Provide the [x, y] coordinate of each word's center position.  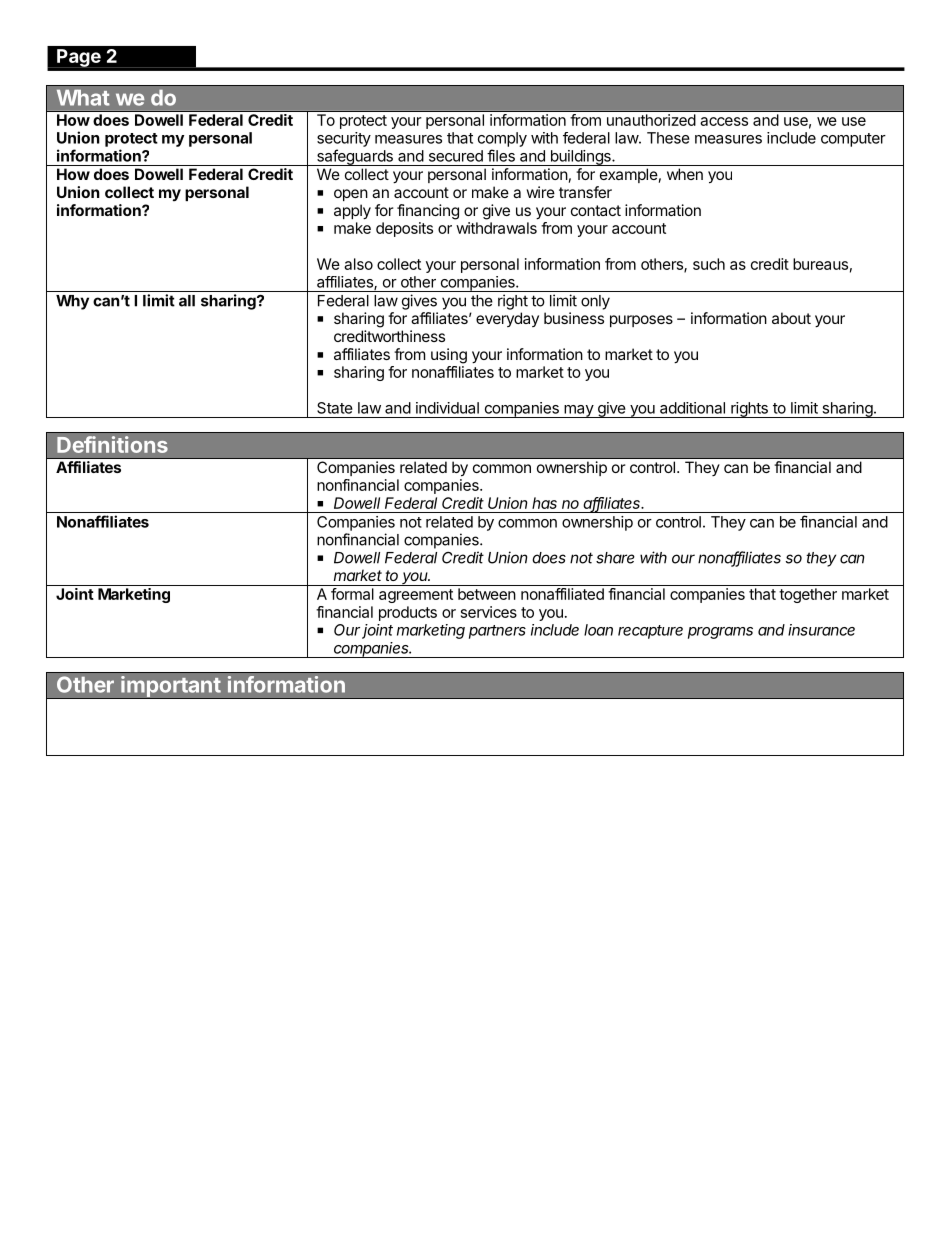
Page [79, 58]
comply [502, 139]
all [187, 301]
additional [692, 408]
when [685, 174]
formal [352, 594]
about [791, 318]
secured [456, 156]
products [408, 613]
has [544, 503]
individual [447, 408]
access [724, 121]
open [351, 195]
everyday [507, 319]
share [615, 558]
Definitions [112, 444]
